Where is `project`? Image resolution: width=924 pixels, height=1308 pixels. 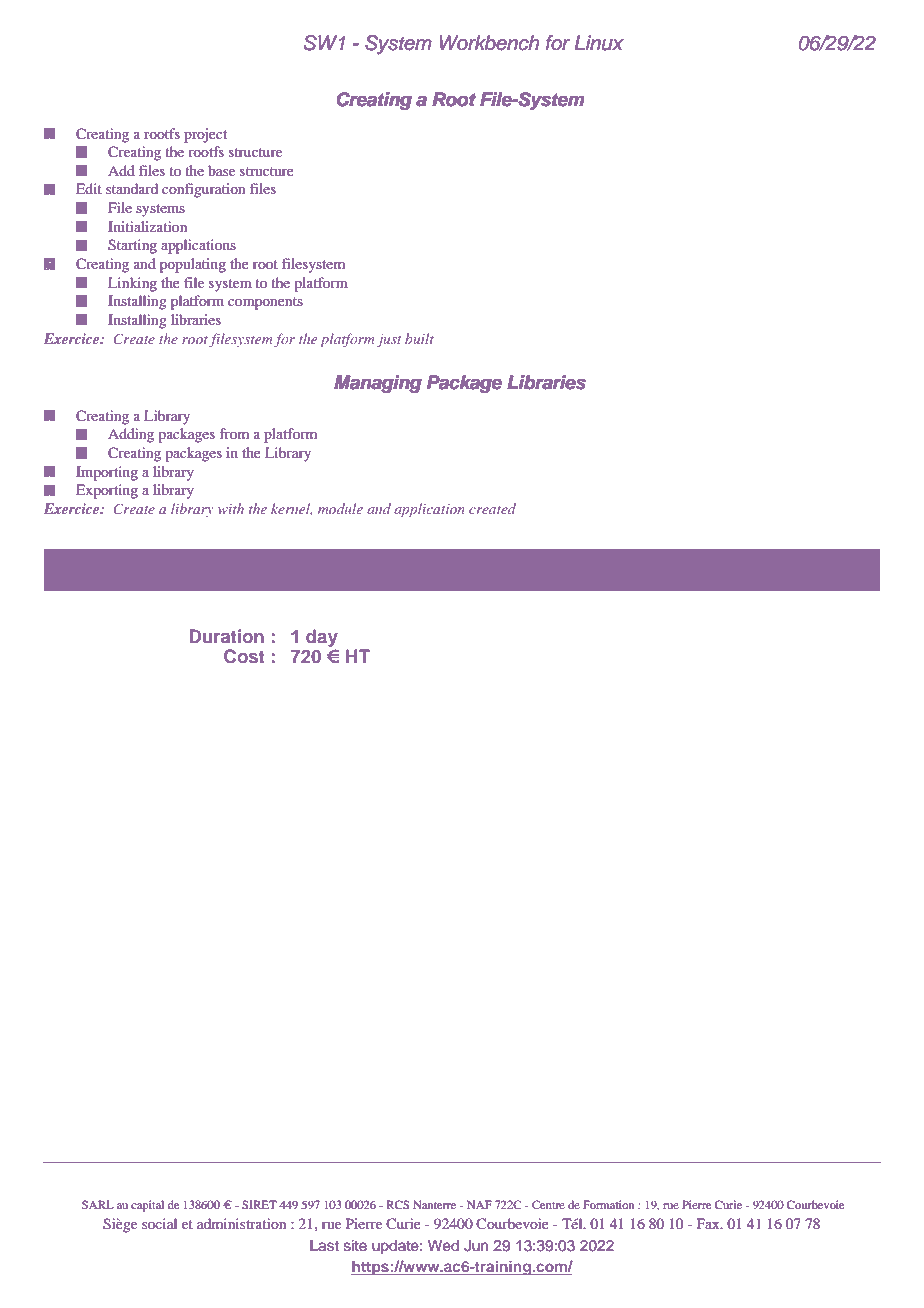
project is located at coordinates (205, 135).
